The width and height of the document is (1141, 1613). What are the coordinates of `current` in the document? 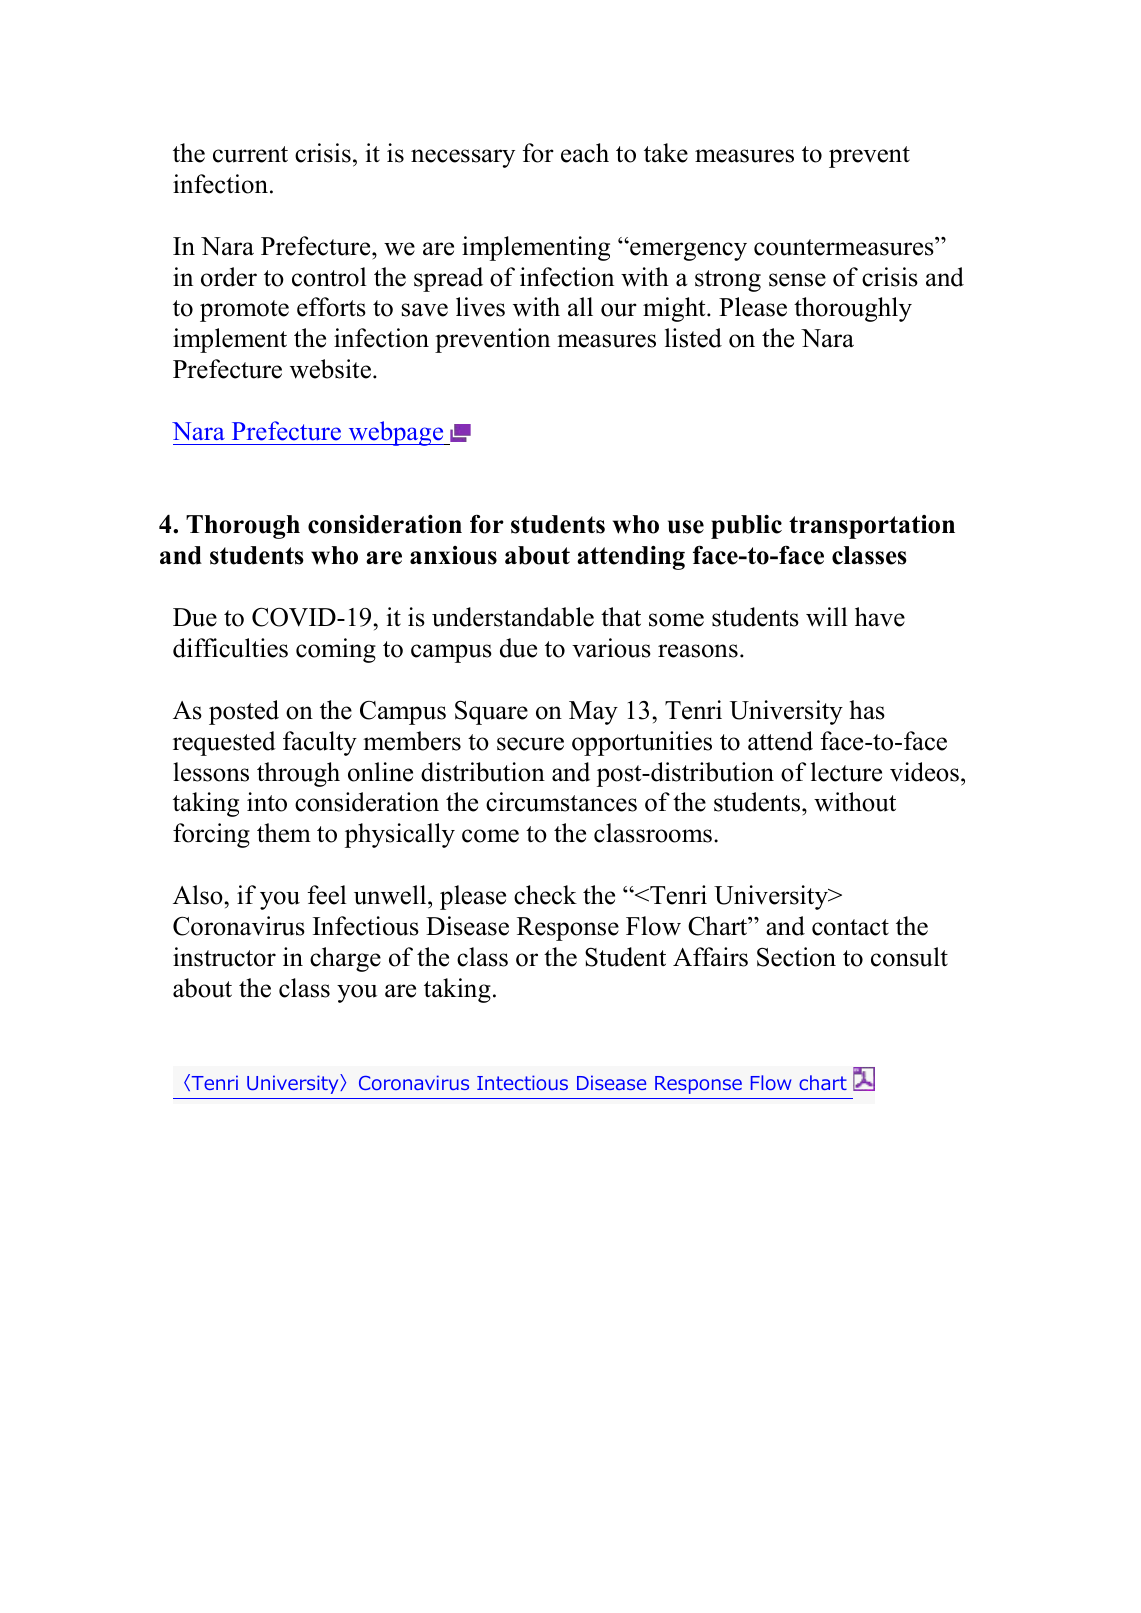 It's located at (250, 154).
